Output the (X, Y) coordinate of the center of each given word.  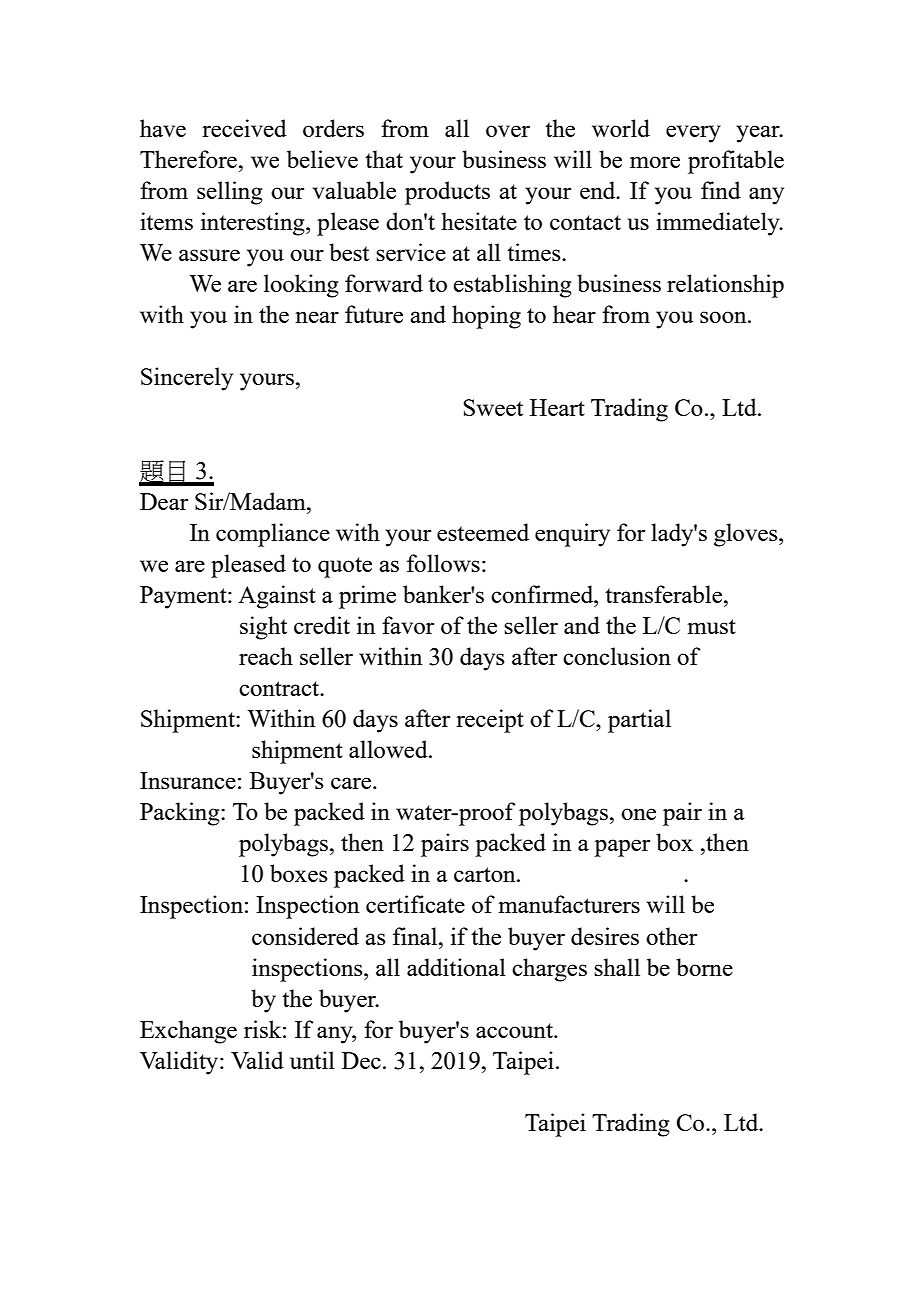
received (244, 128)
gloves (747, 535)
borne (704, 967)
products (447, 193)
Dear (164, 501)
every (693, 134)
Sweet (493, 407)
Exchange (188, 1032)
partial (639, 721)
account (516, 1030)
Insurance (188, 780)
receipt (490, 721)
